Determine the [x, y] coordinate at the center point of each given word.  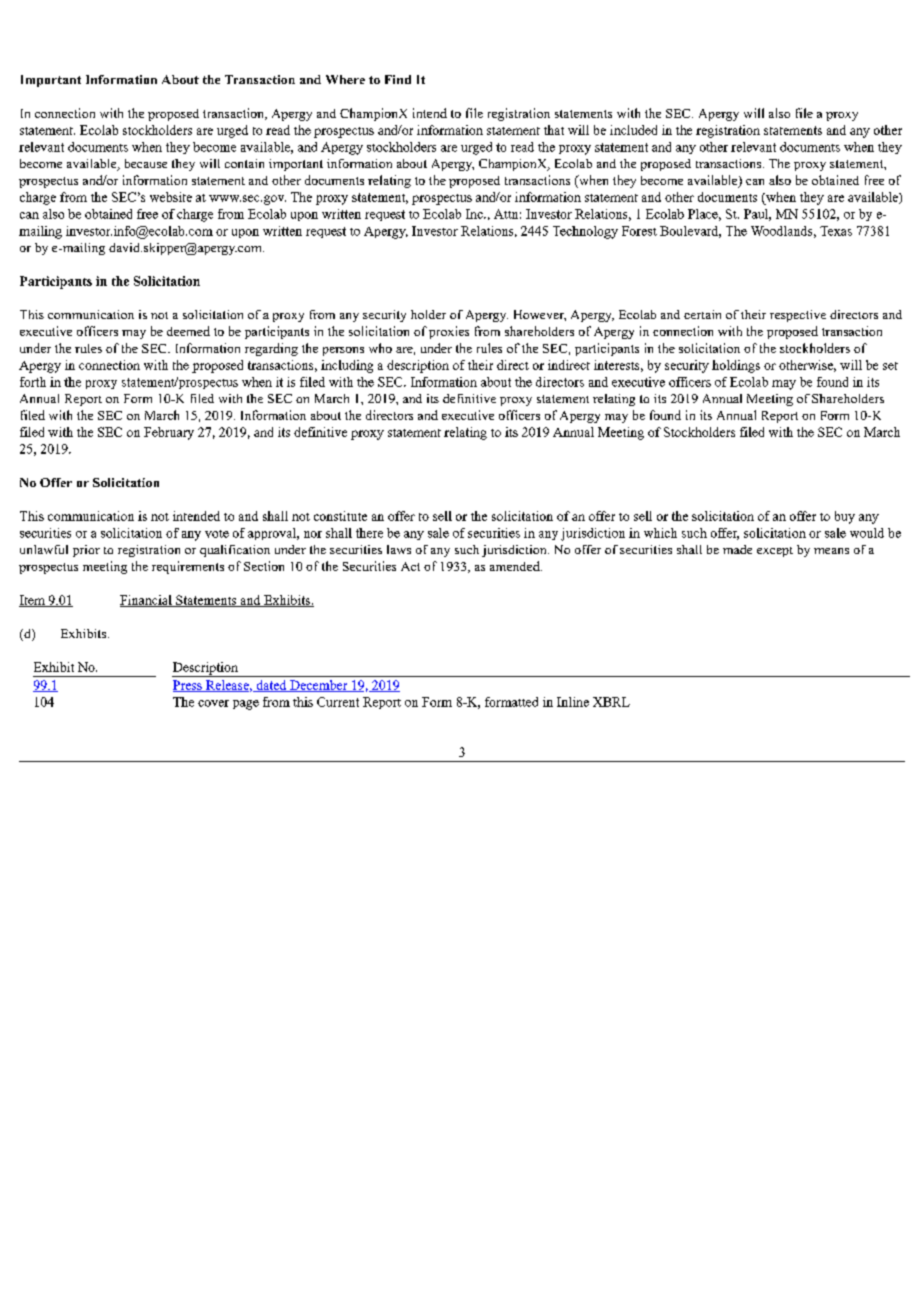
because [146, 163]
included [633, 130]
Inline [573, 702]
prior [86, 551]
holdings [736, 366]
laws [399, 549]
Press [188, 686]
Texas [836, 231]
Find [398, 79]
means [831, 551]
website [171, 197]
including [347, 366]
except [775, 552]
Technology [585, 232]
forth [33, 382]
